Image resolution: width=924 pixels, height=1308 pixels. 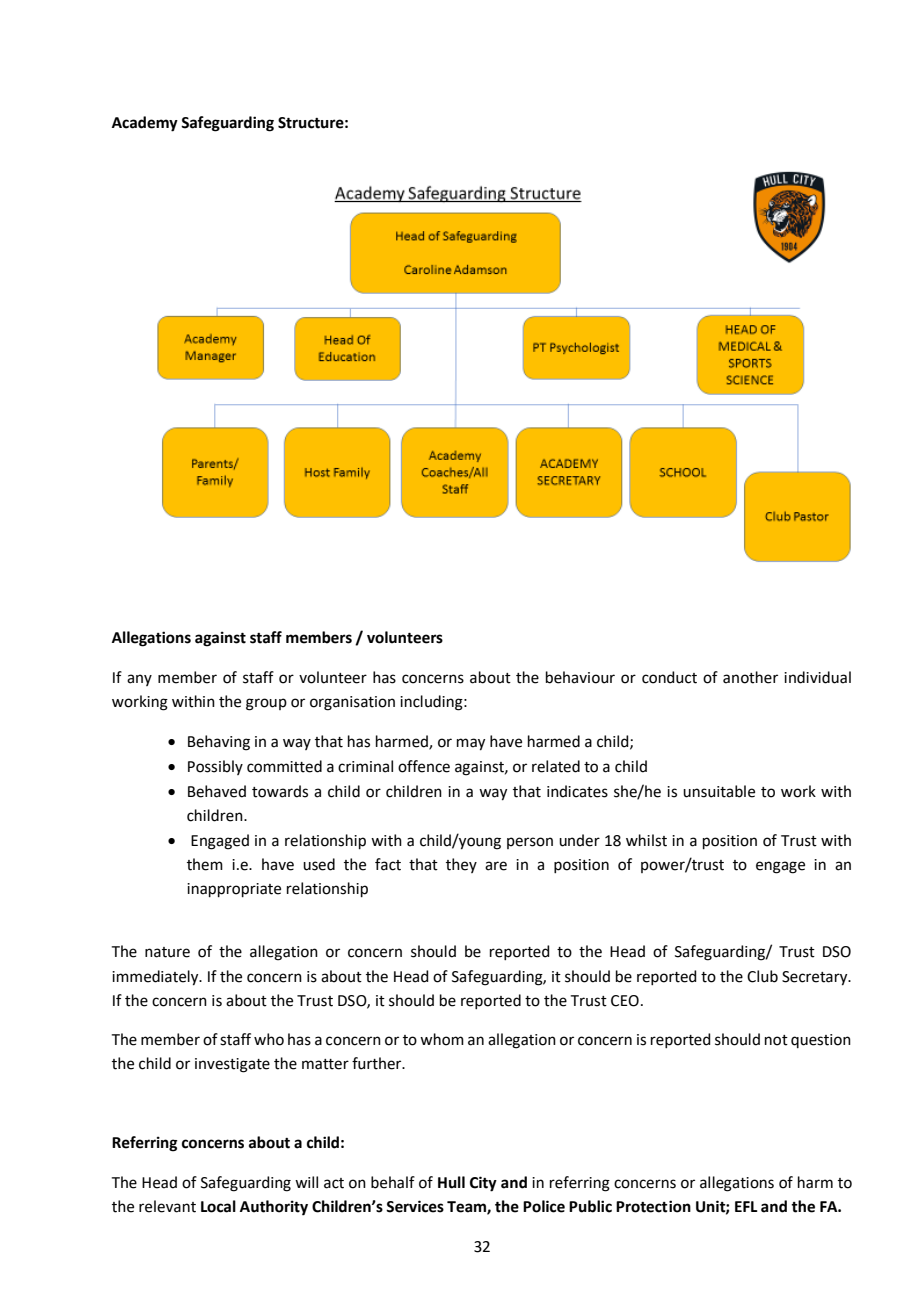 What do you see at coordinates (746, 1206) in the image?
I see `EFL` at bounding box center [746, 1206].
